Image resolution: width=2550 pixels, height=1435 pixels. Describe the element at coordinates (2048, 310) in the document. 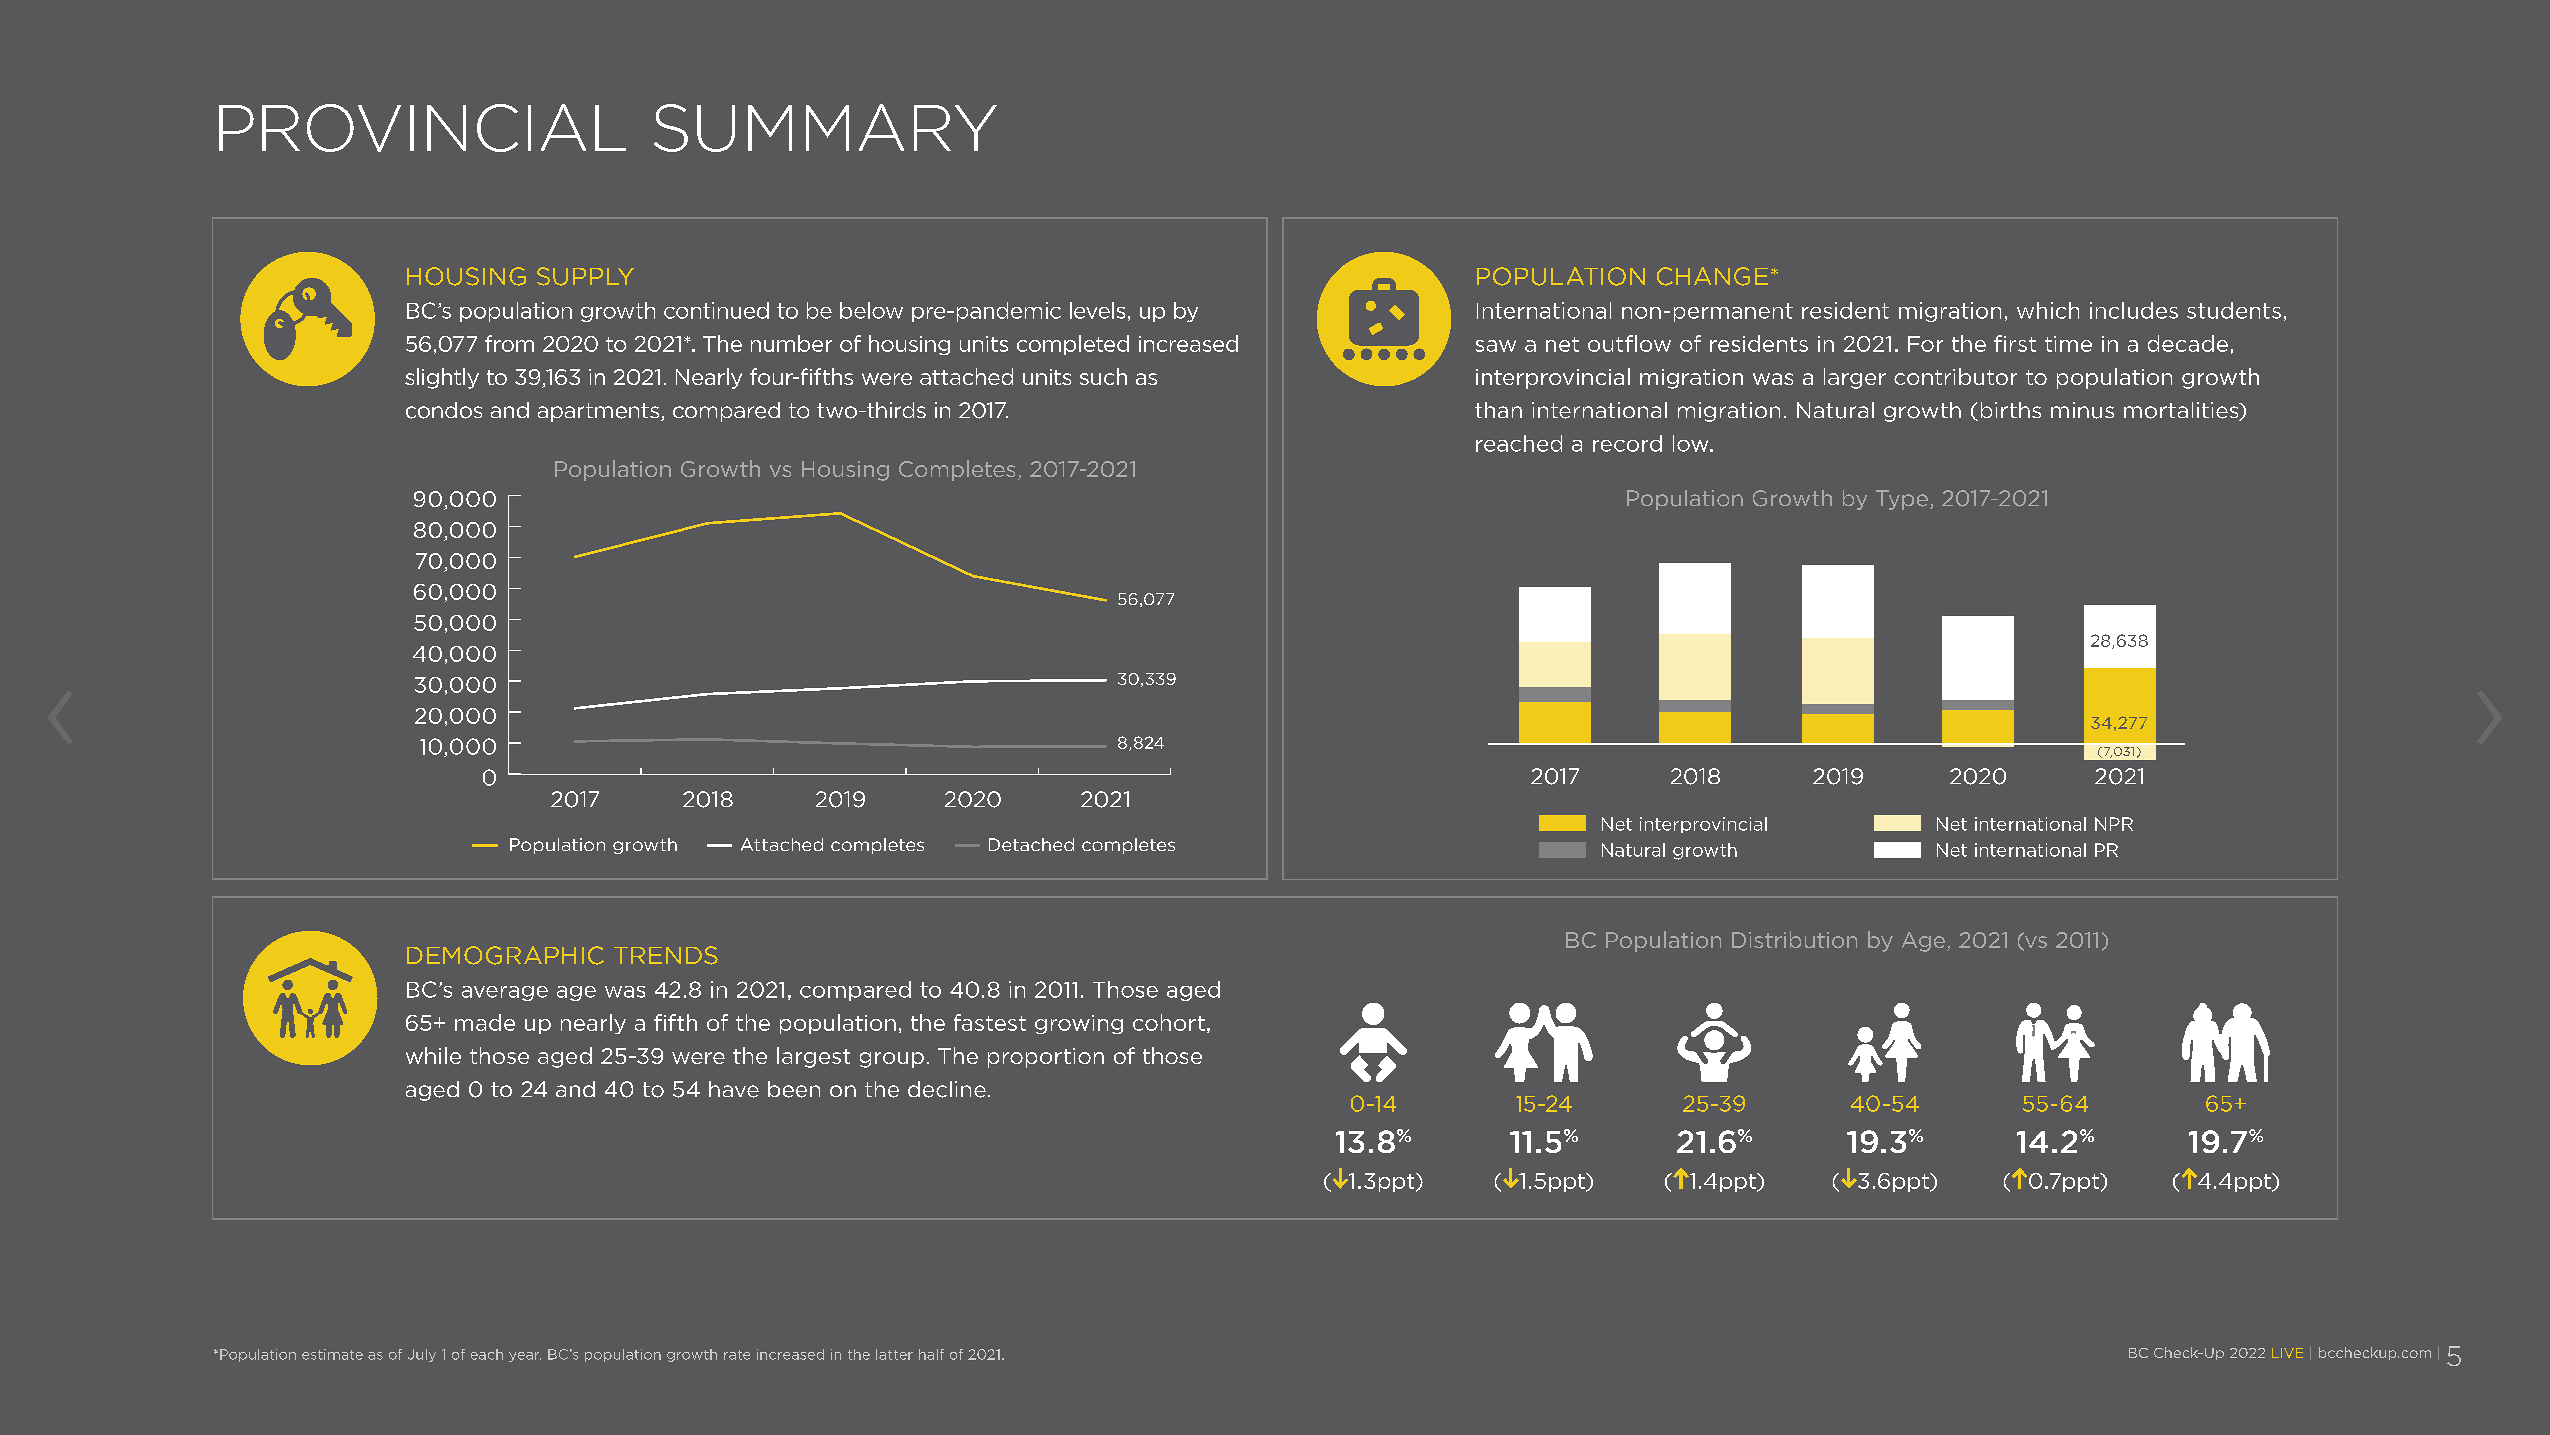

I see `which` at that location.
